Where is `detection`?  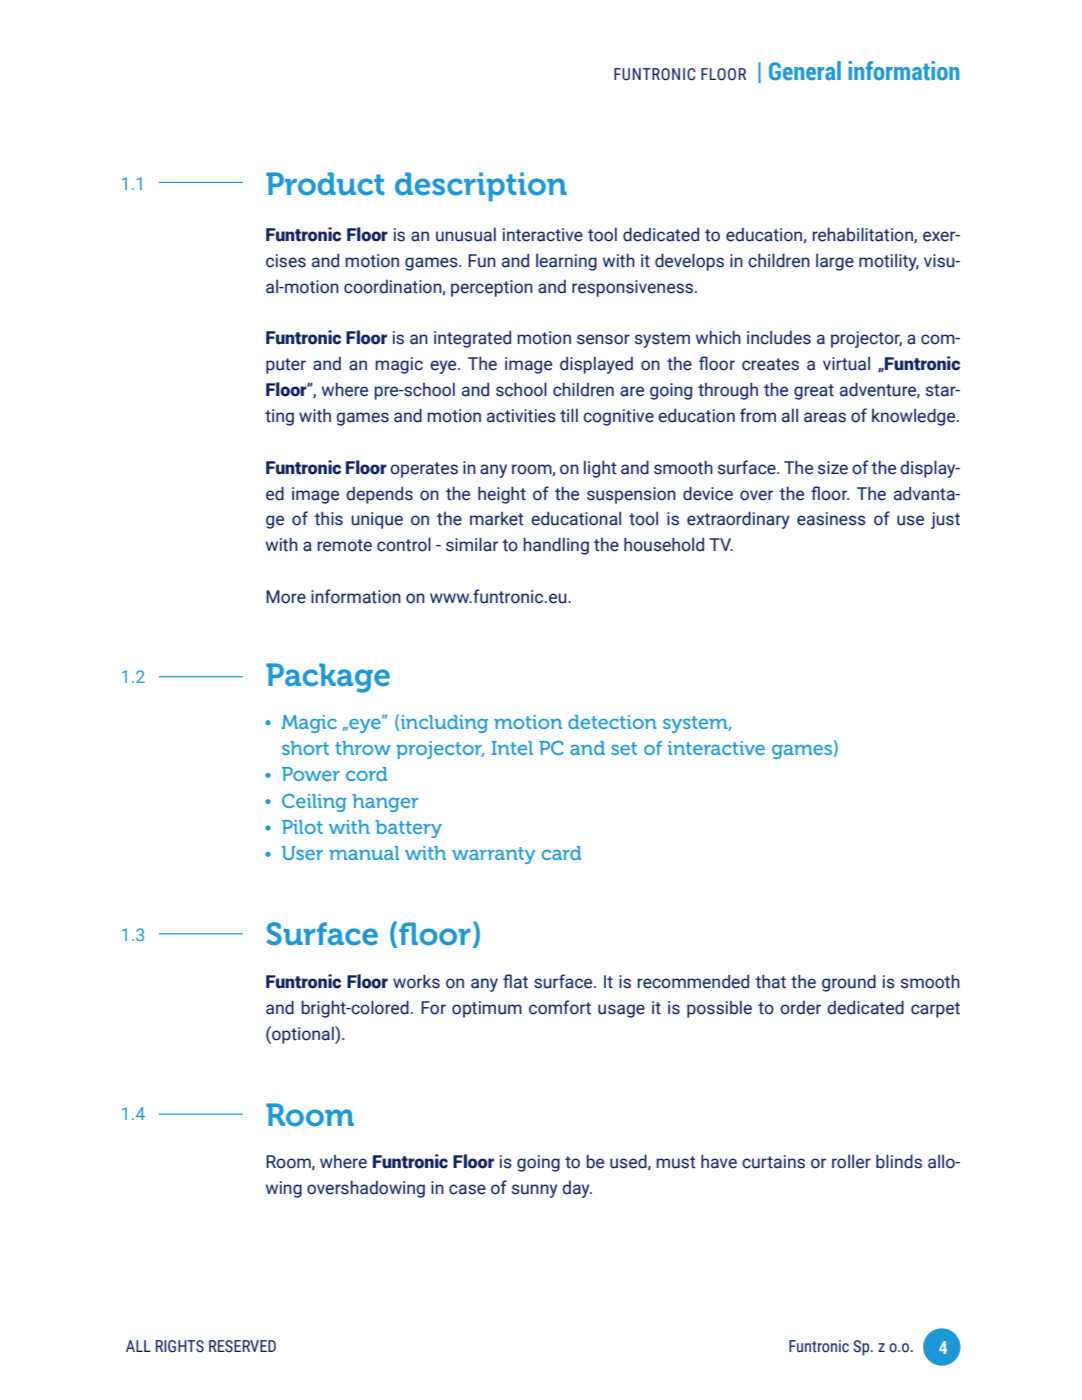
detection is located at coordinates (612, 722).
